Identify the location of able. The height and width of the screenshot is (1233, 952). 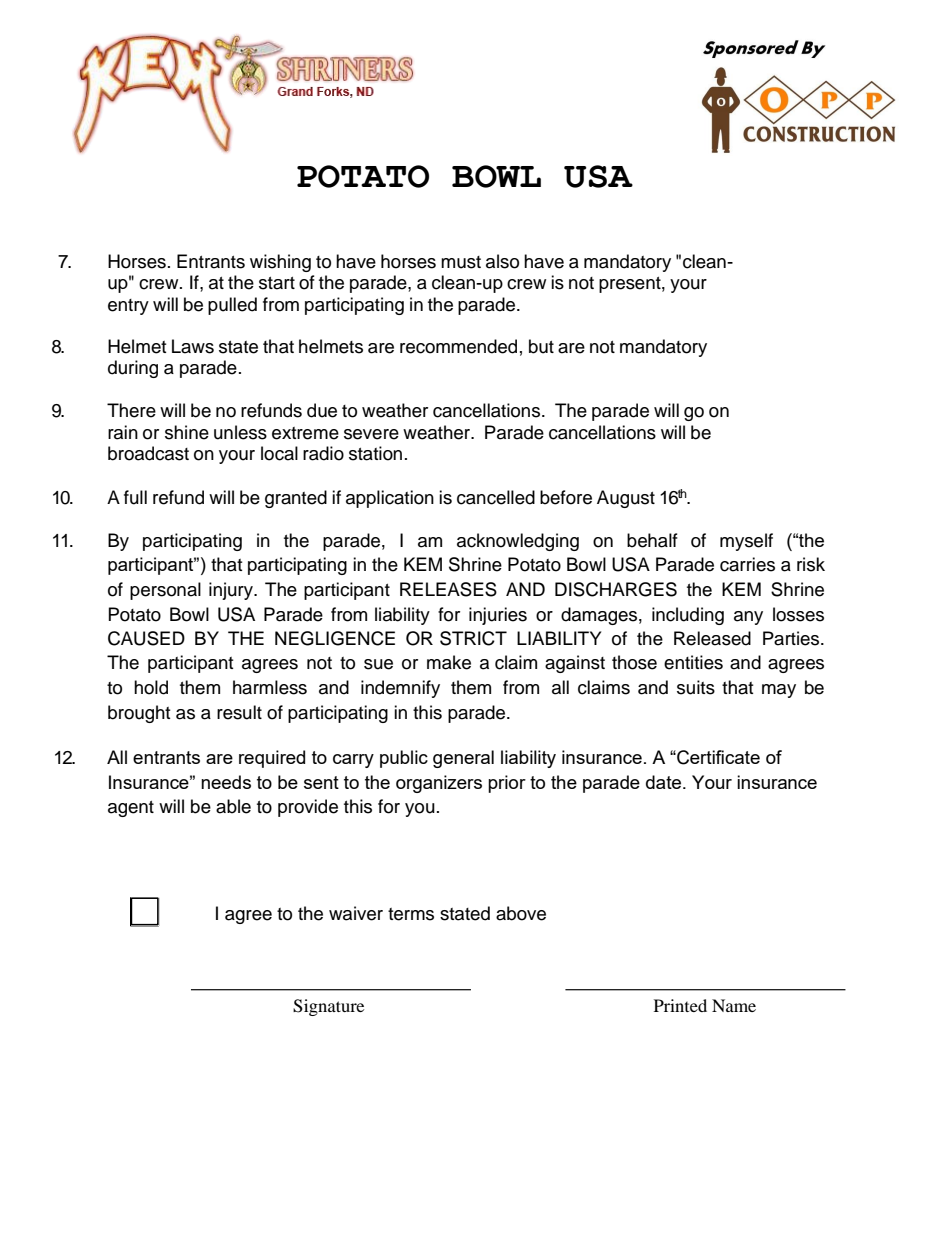
(233, 806).
